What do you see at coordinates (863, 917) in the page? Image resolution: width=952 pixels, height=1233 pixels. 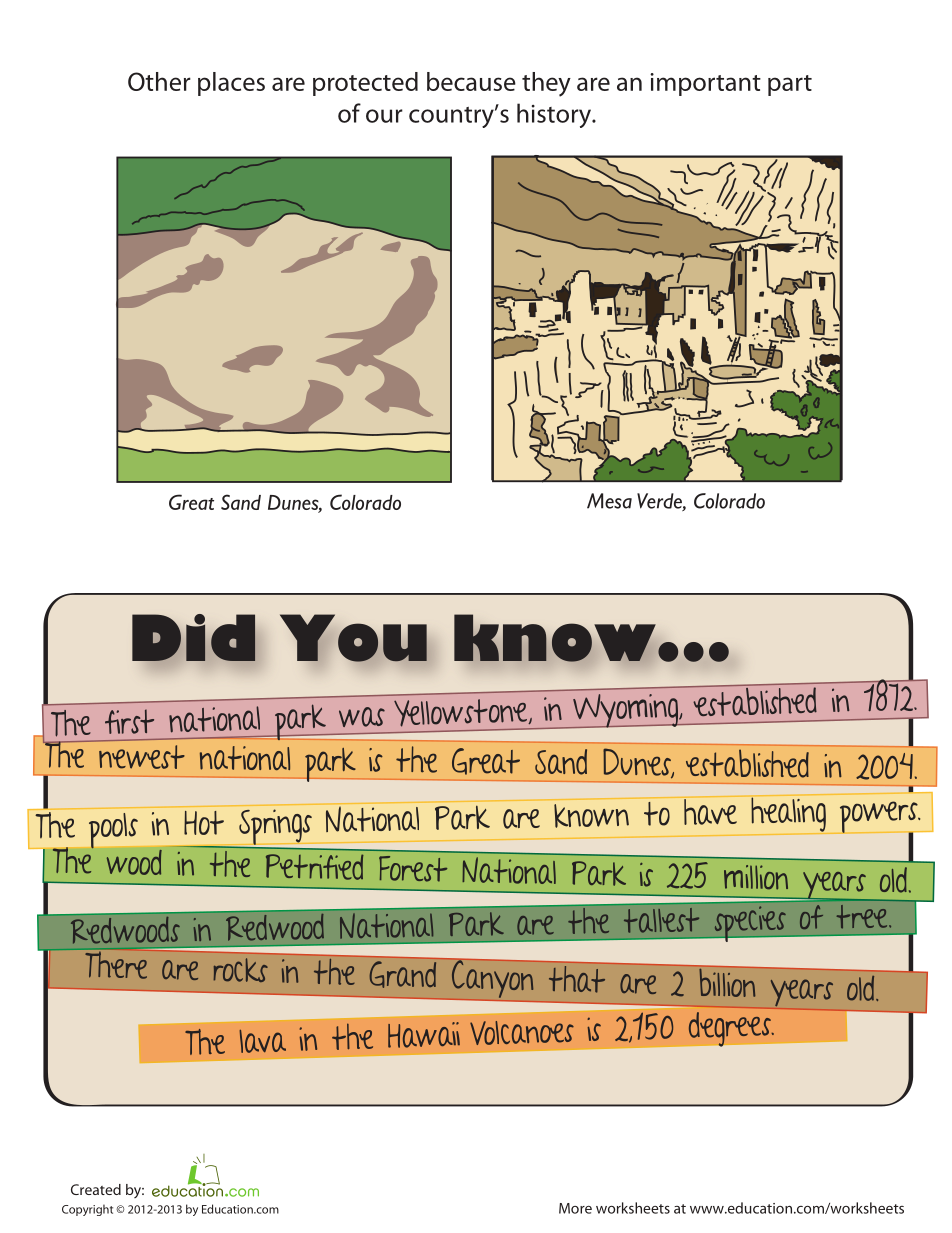 I see `tree` at bounding box center [863, 917].
